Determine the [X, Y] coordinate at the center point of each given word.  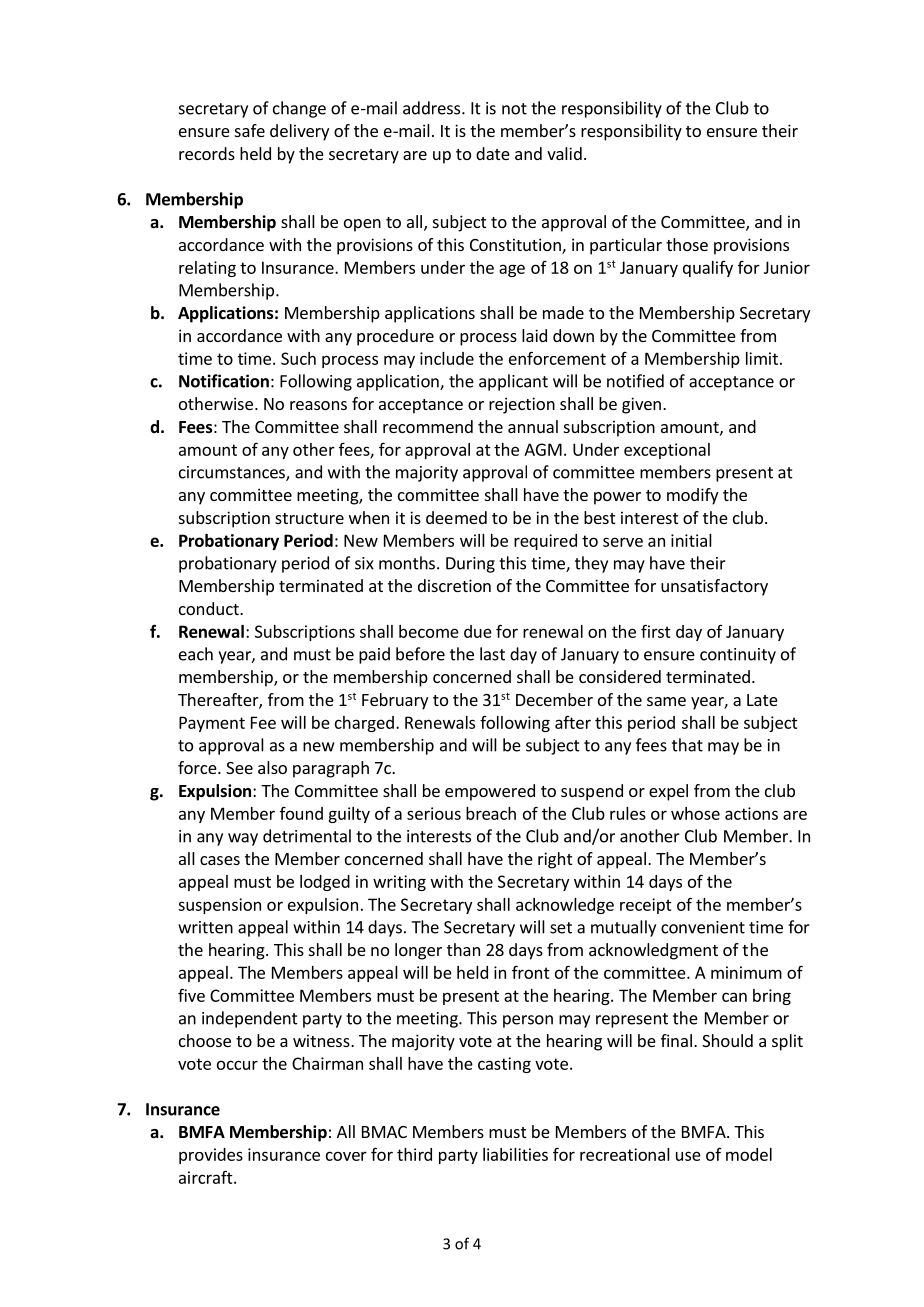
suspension [219, 906]
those [687, 244]
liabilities [515, 1154]
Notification [224, 381]
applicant [513, 382]
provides [211, 1156]
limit [762, 358]
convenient [703, 927]
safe [250, 130]
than [463, 949]
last [492, 654]
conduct [210, 608]
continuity [738, 656]
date [493, 153]
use [688, 1156]
